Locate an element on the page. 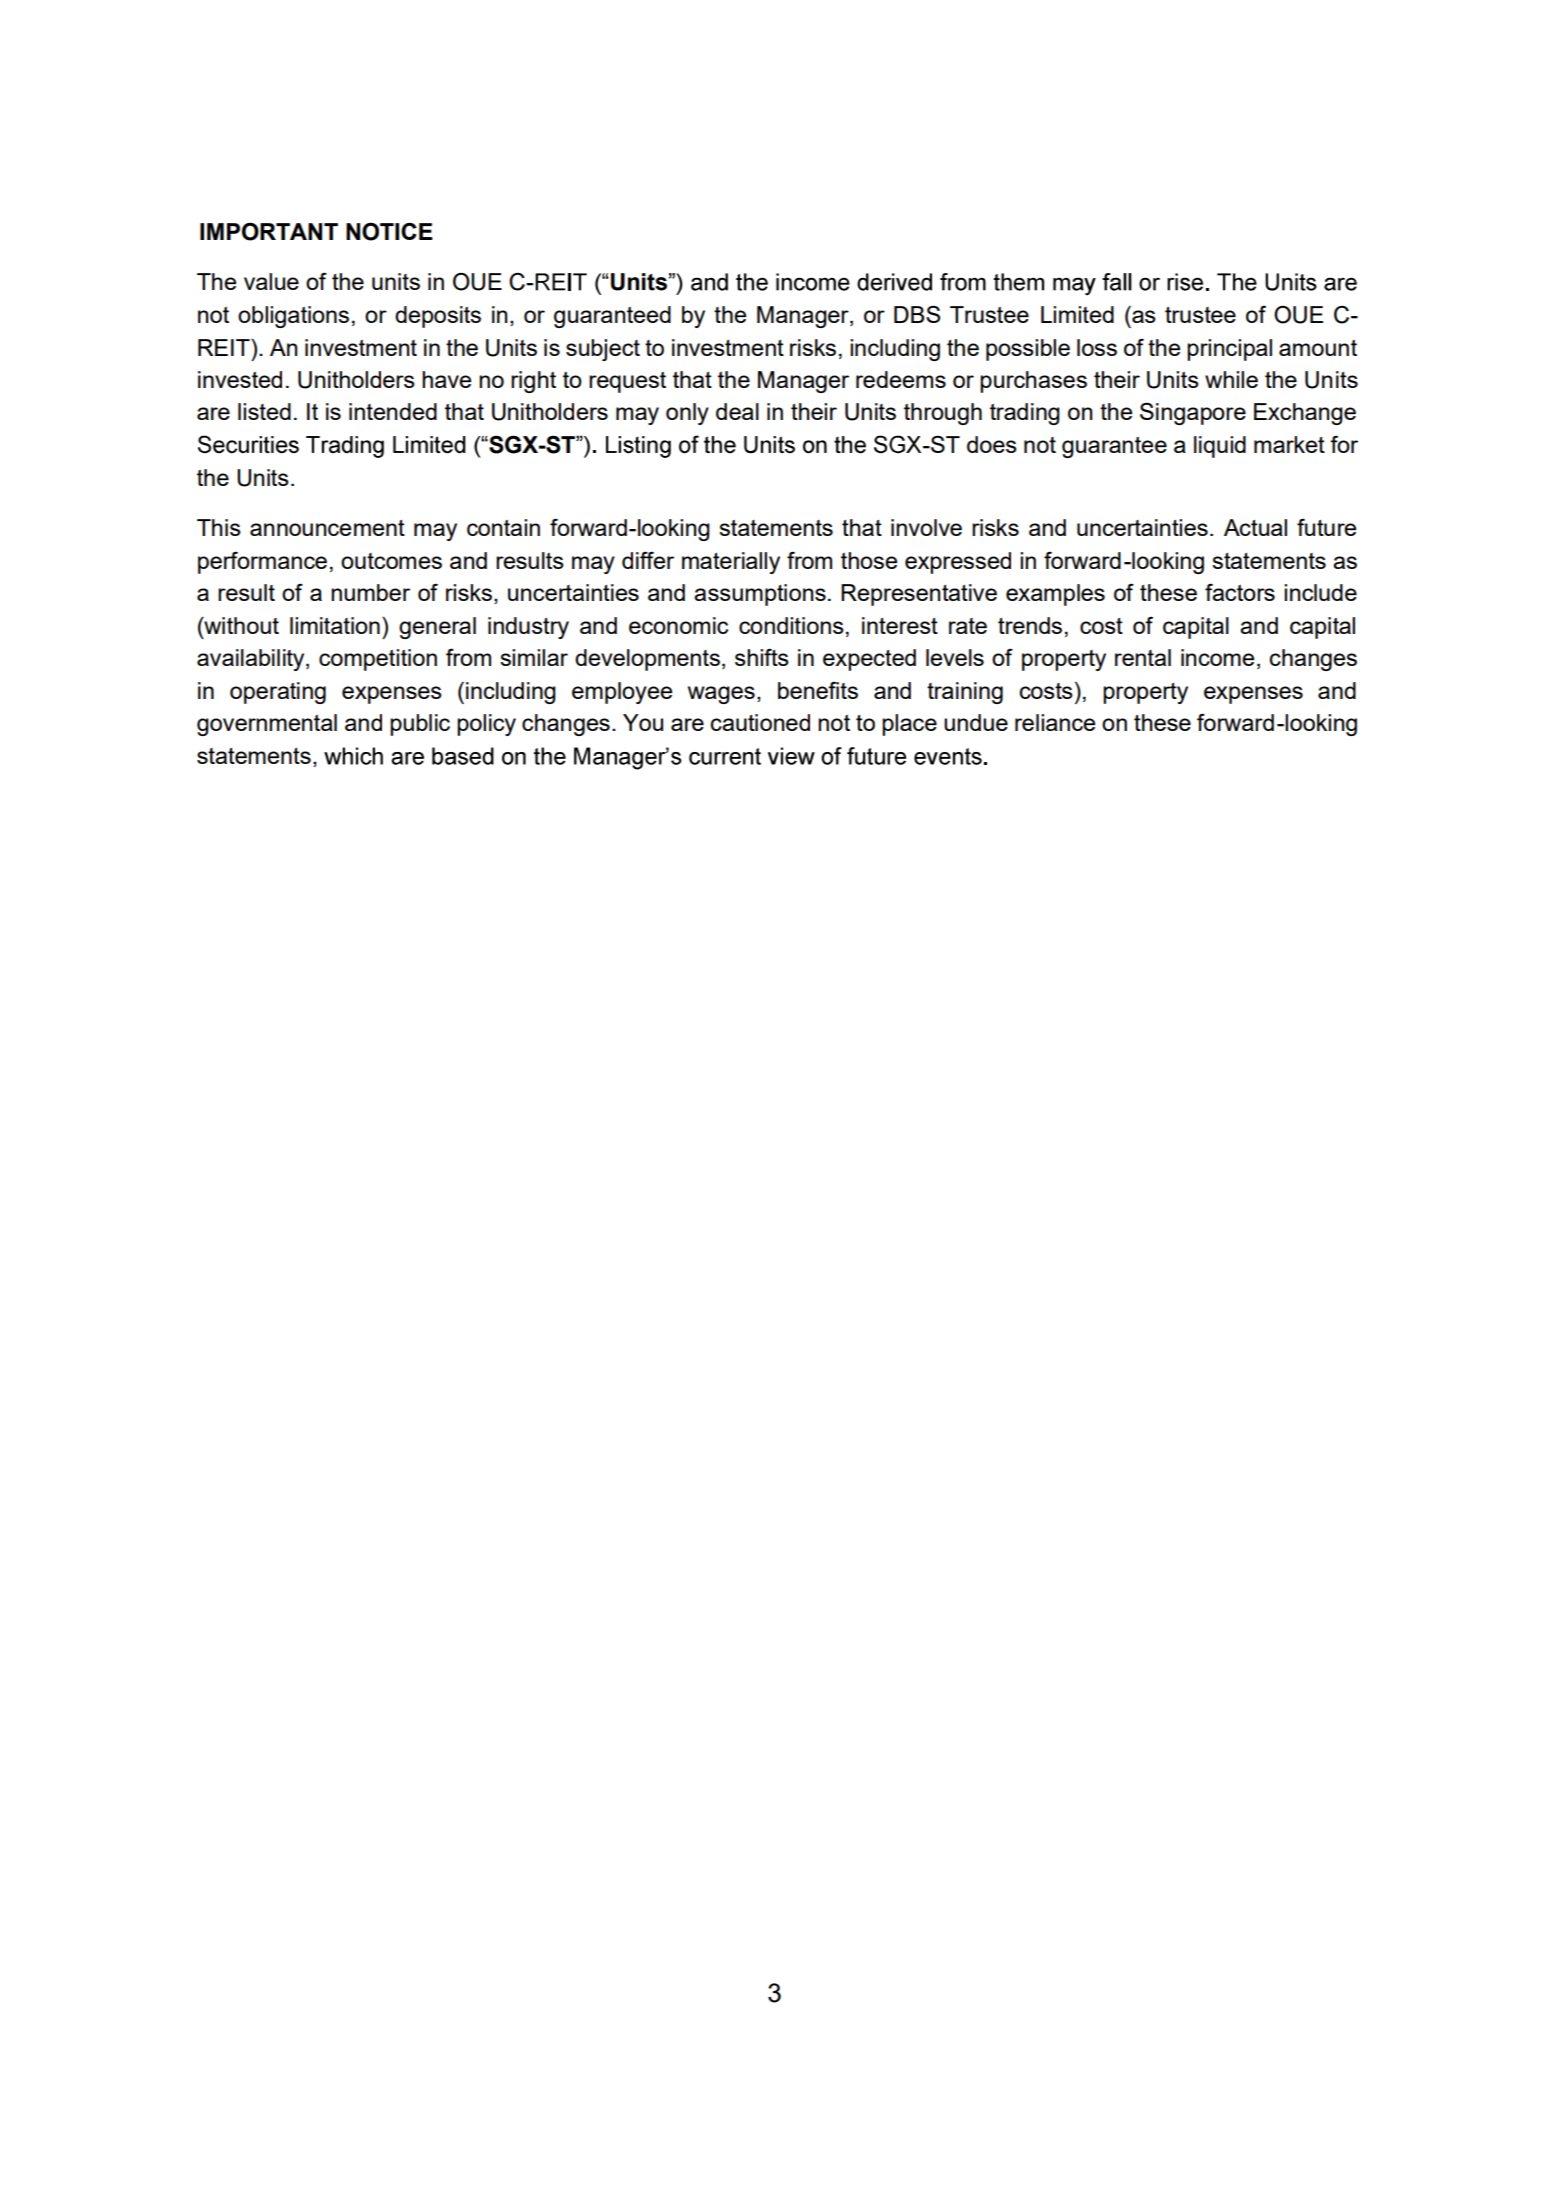 The width and height of the document is (1549, 2190). Limited is located at coordinates (1077, 314).
